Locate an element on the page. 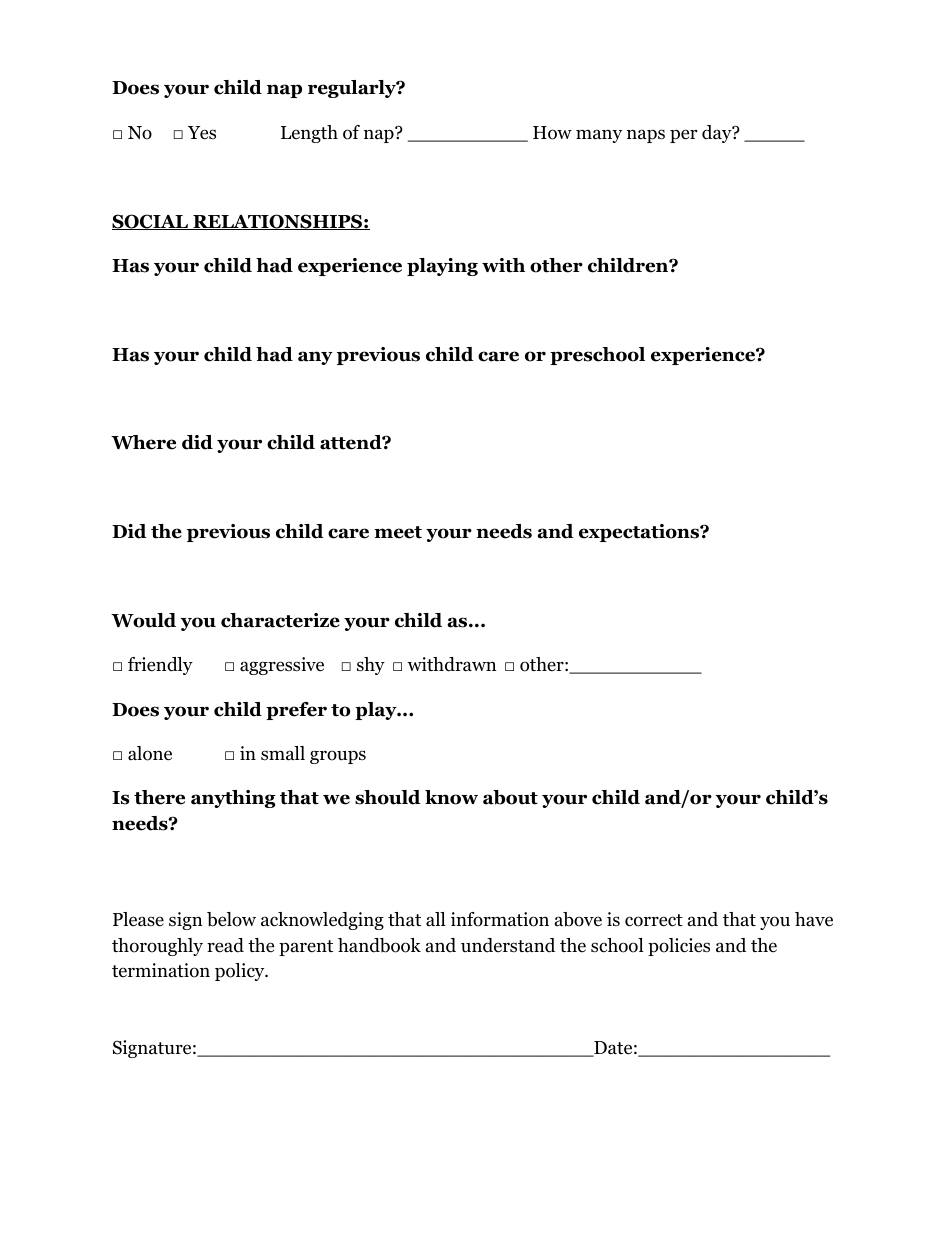 Image resolution: width=952 pixels, height=1233 pixels. naps is located at coordinates (646, 136).
